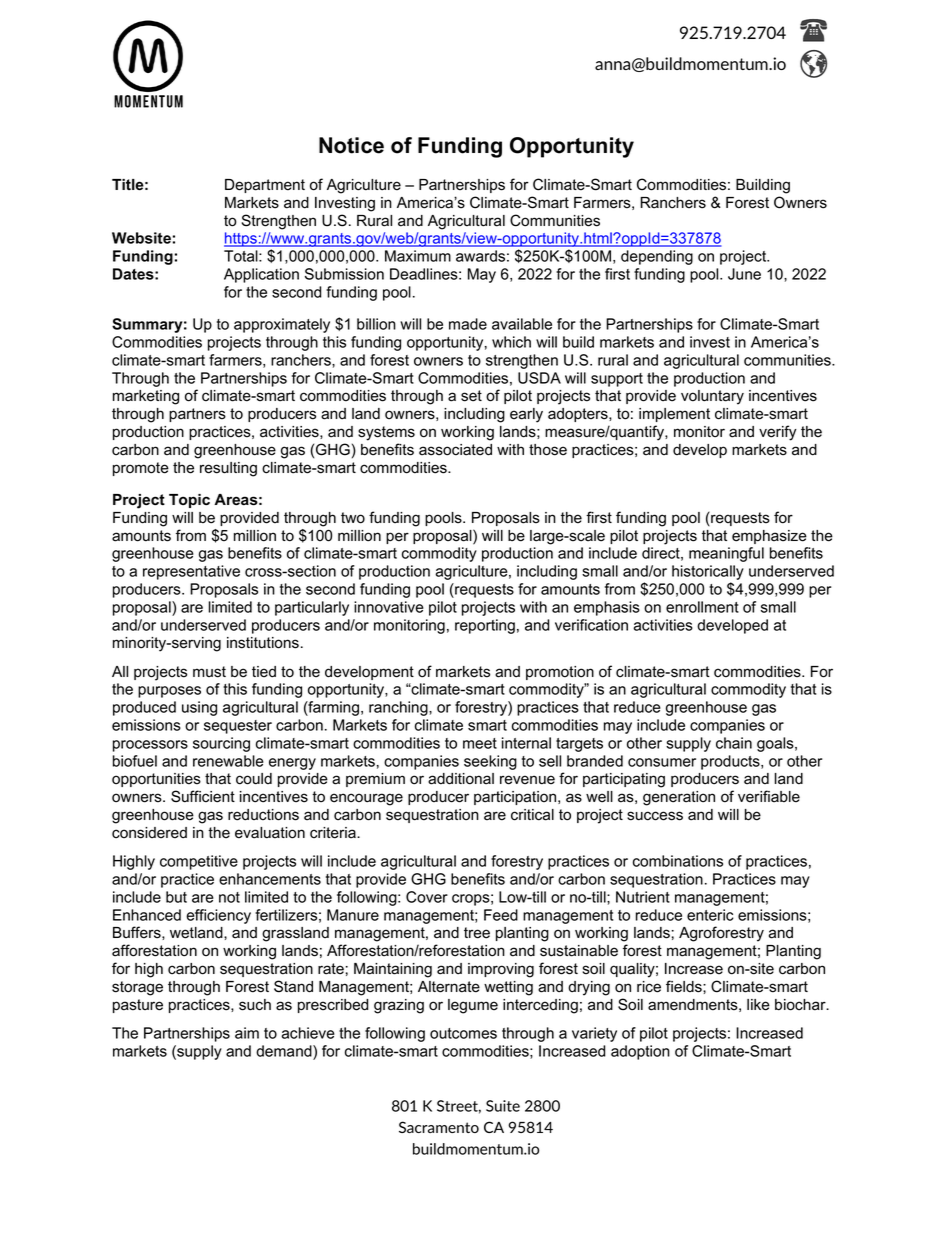 This screenshot has height=1233, width=952. What do you see at coordinates (640, 1052) in the screenshot?
I see `adoption` at bounding box center [640, 1052].
